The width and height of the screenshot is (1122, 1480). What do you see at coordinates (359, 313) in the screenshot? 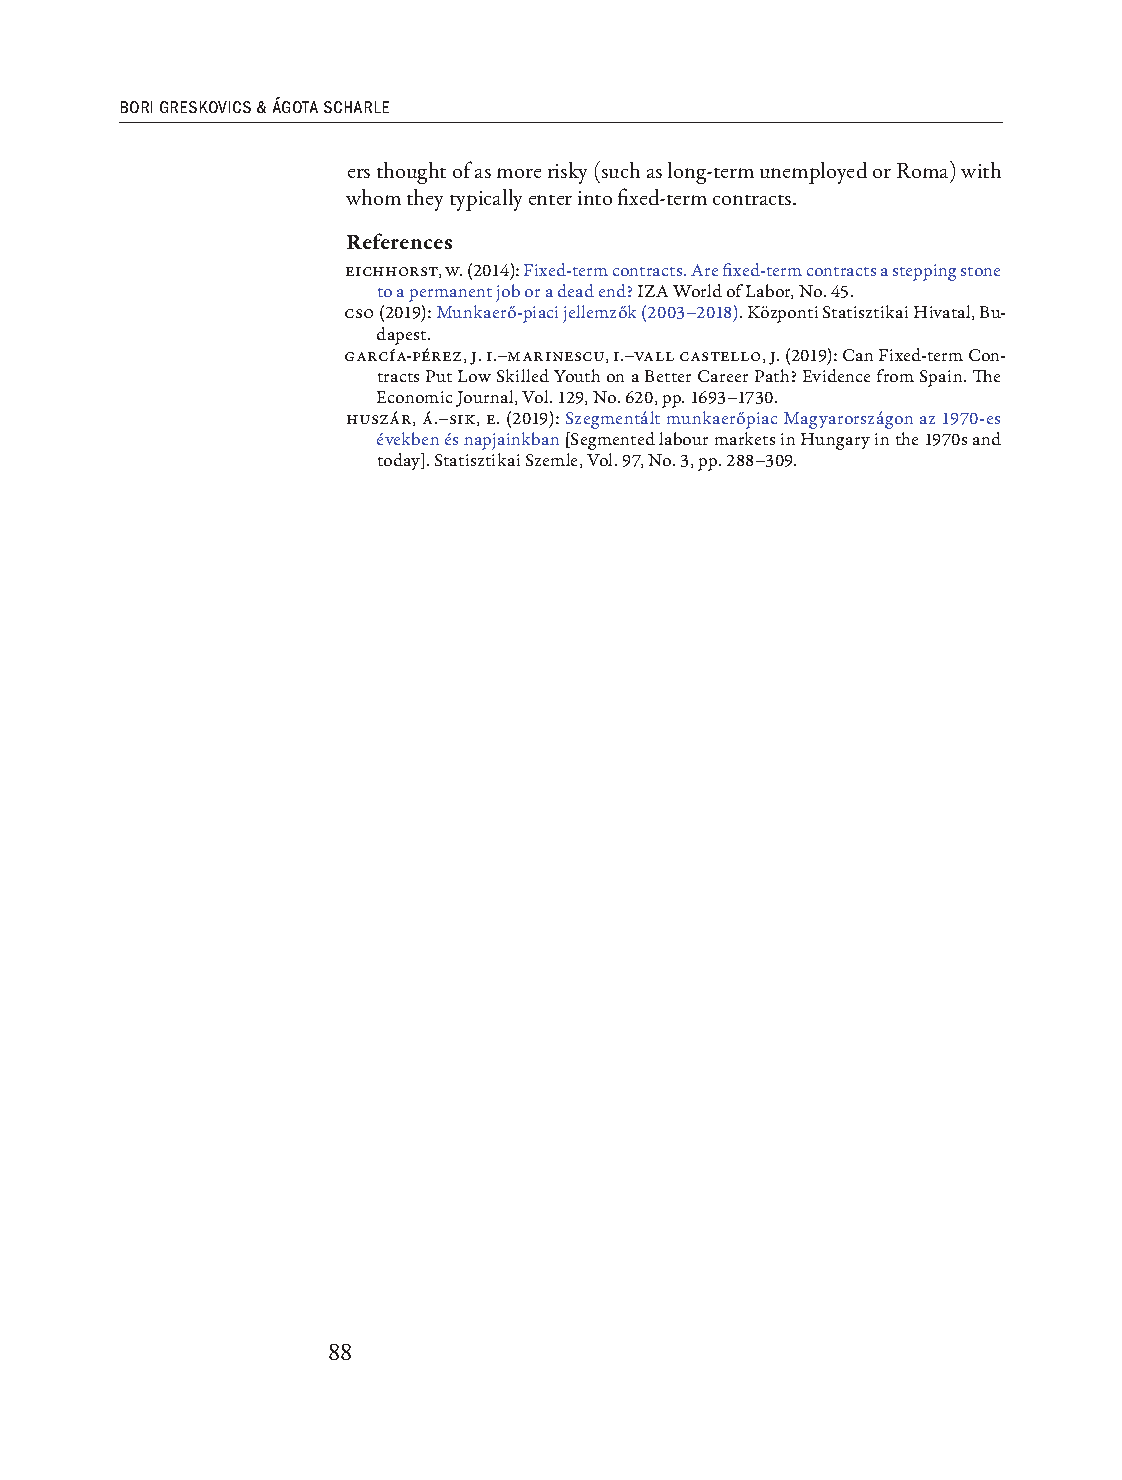
I see `CSO` at bounding box center [359, 313].
